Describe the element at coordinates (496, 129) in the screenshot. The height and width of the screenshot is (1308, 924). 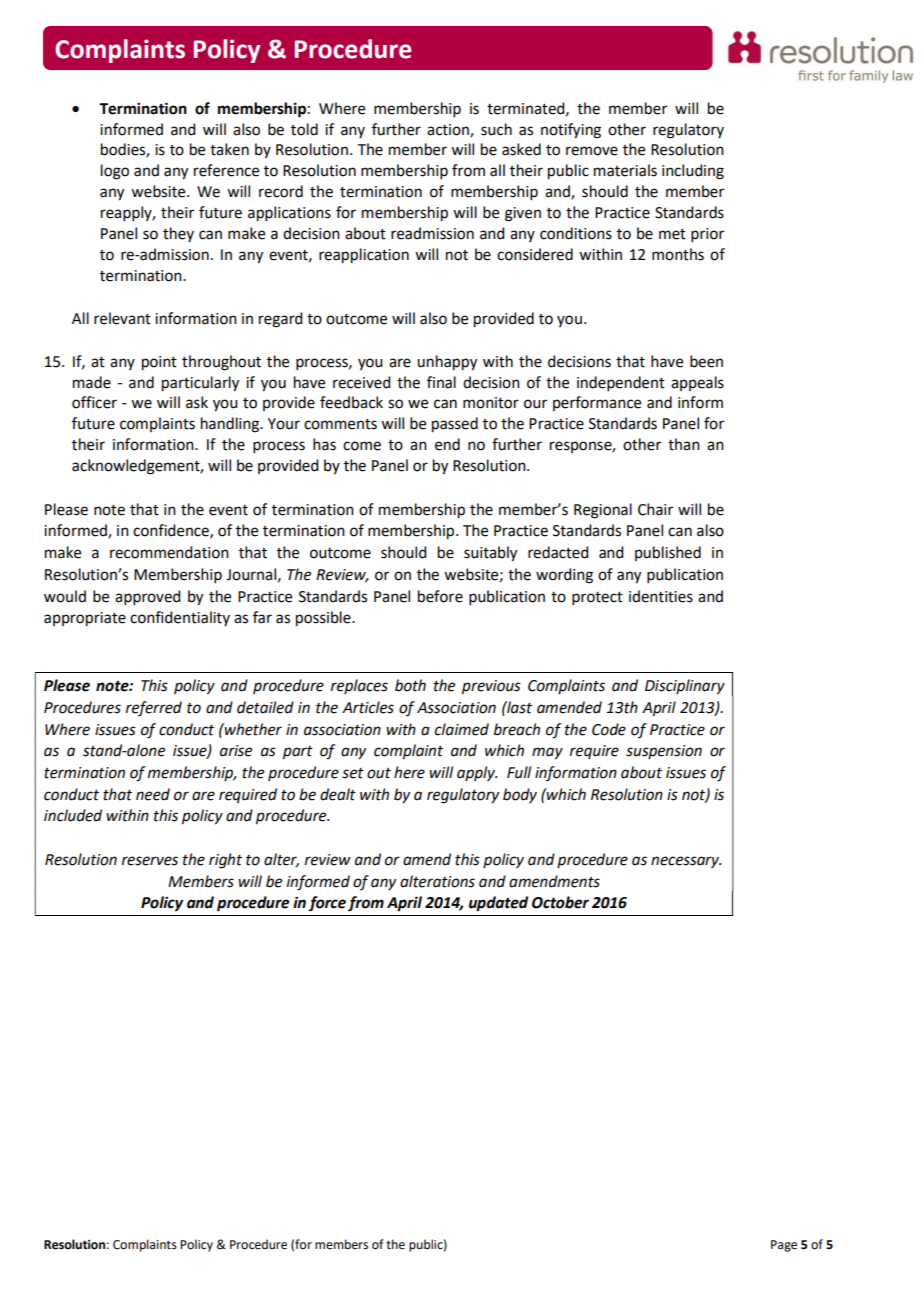
I see `such` at that location.
